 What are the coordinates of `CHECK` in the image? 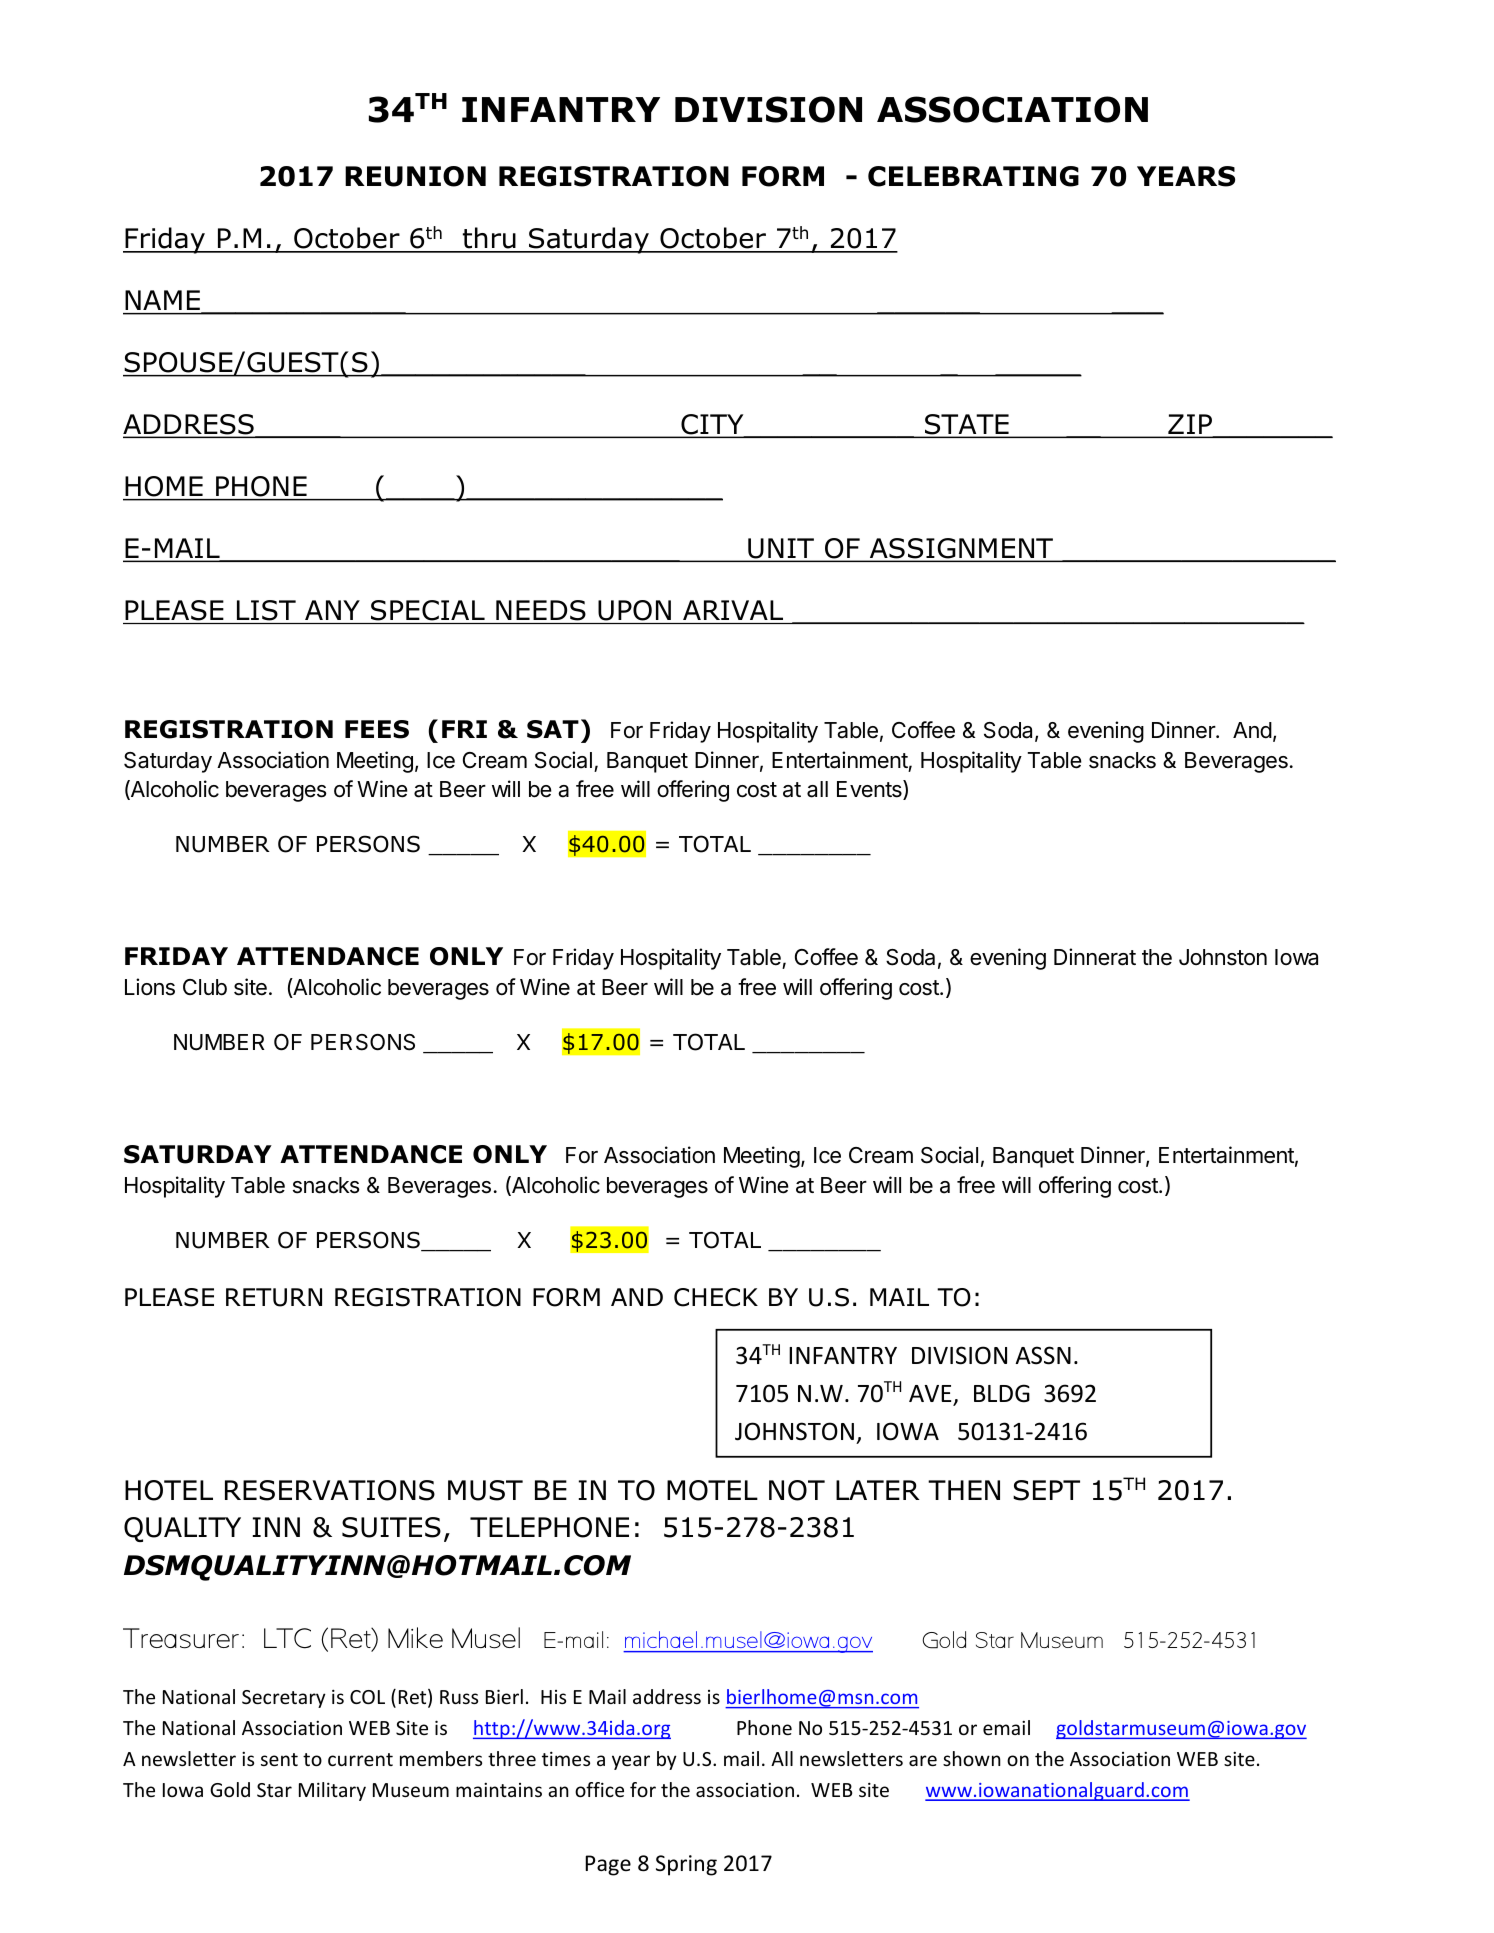 It's located at (716, 1297).
